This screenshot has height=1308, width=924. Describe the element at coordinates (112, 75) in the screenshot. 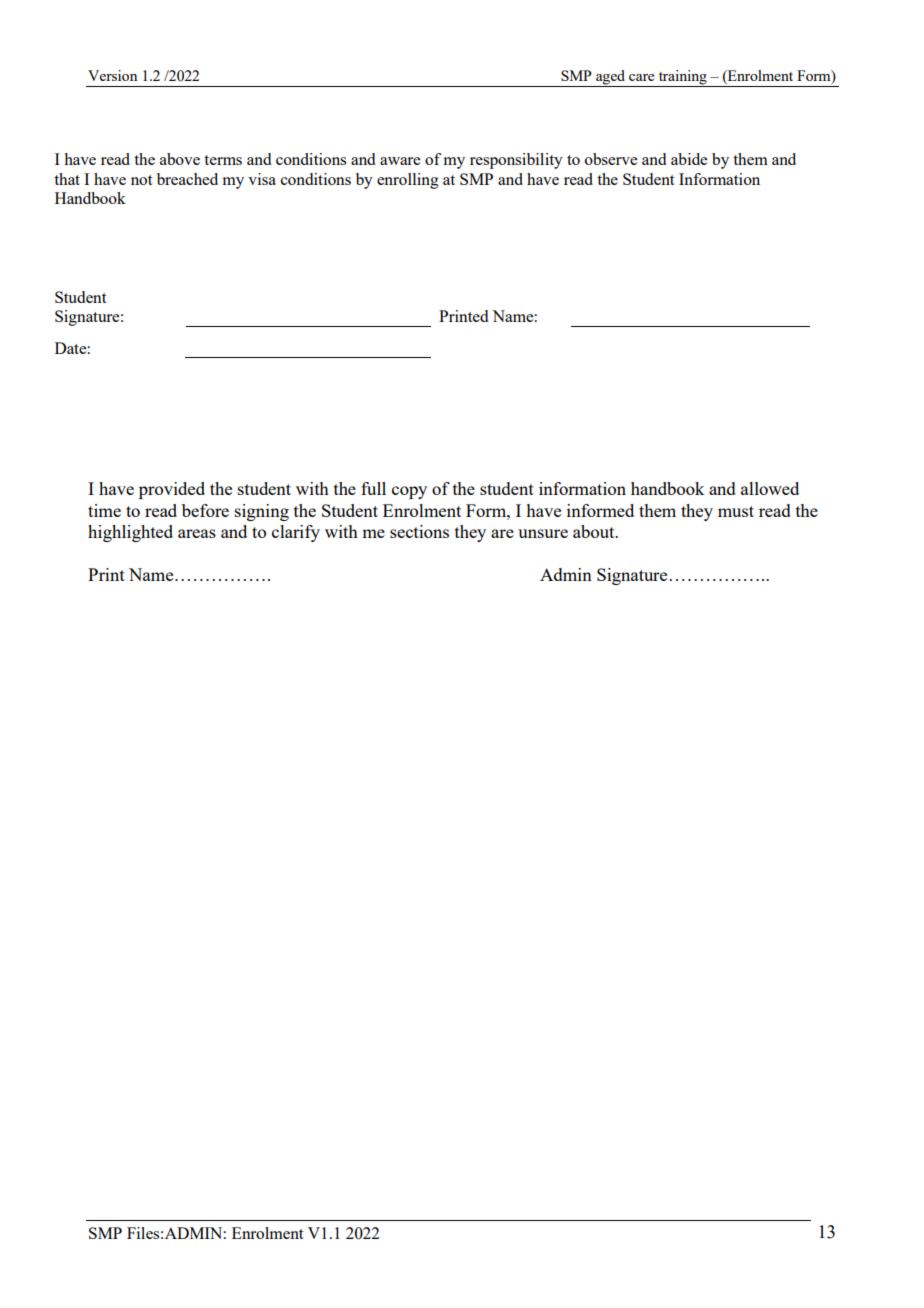

I see `Version` at that location.
